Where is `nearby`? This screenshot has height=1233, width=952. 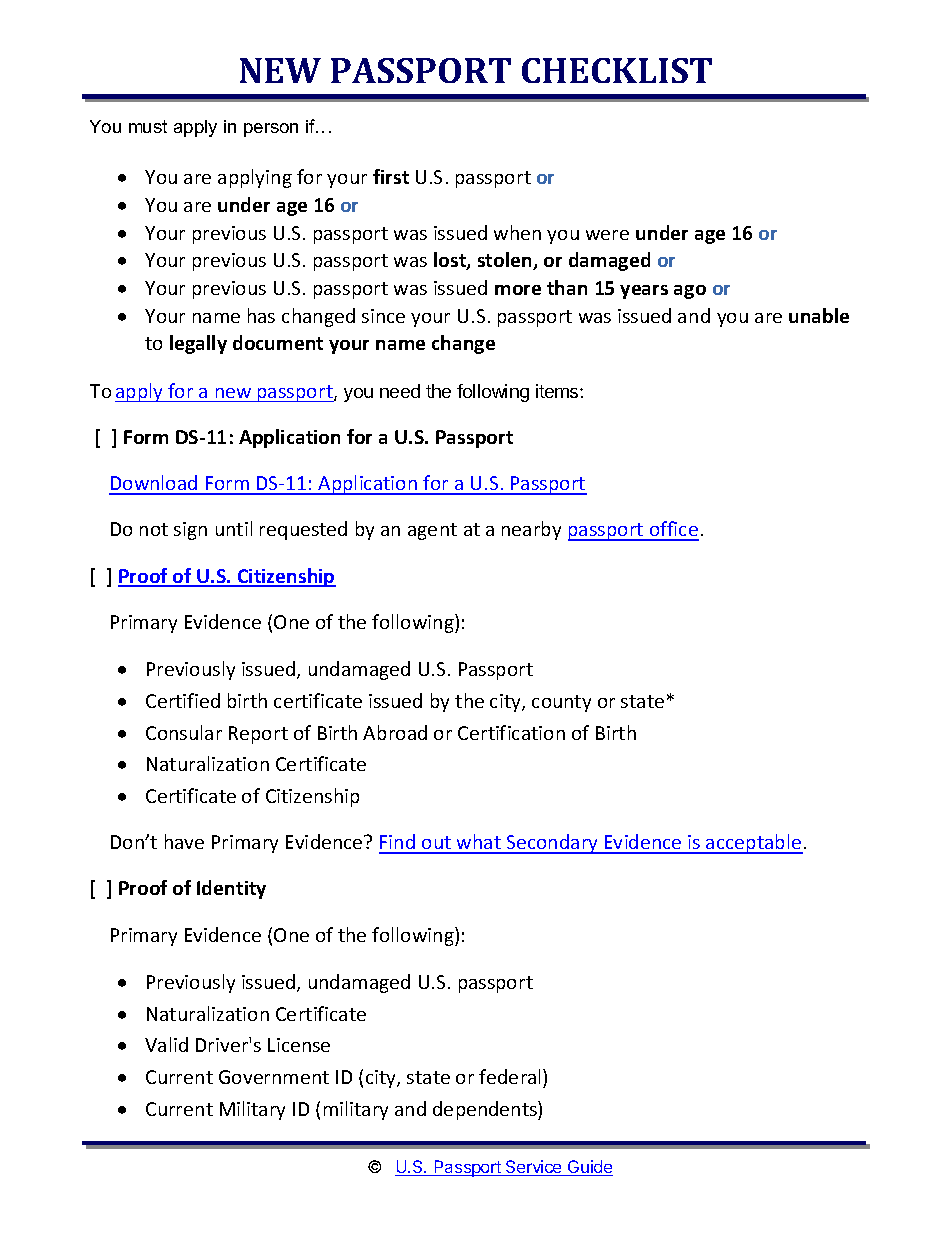 nearby is located at coordinates (531, 530).
